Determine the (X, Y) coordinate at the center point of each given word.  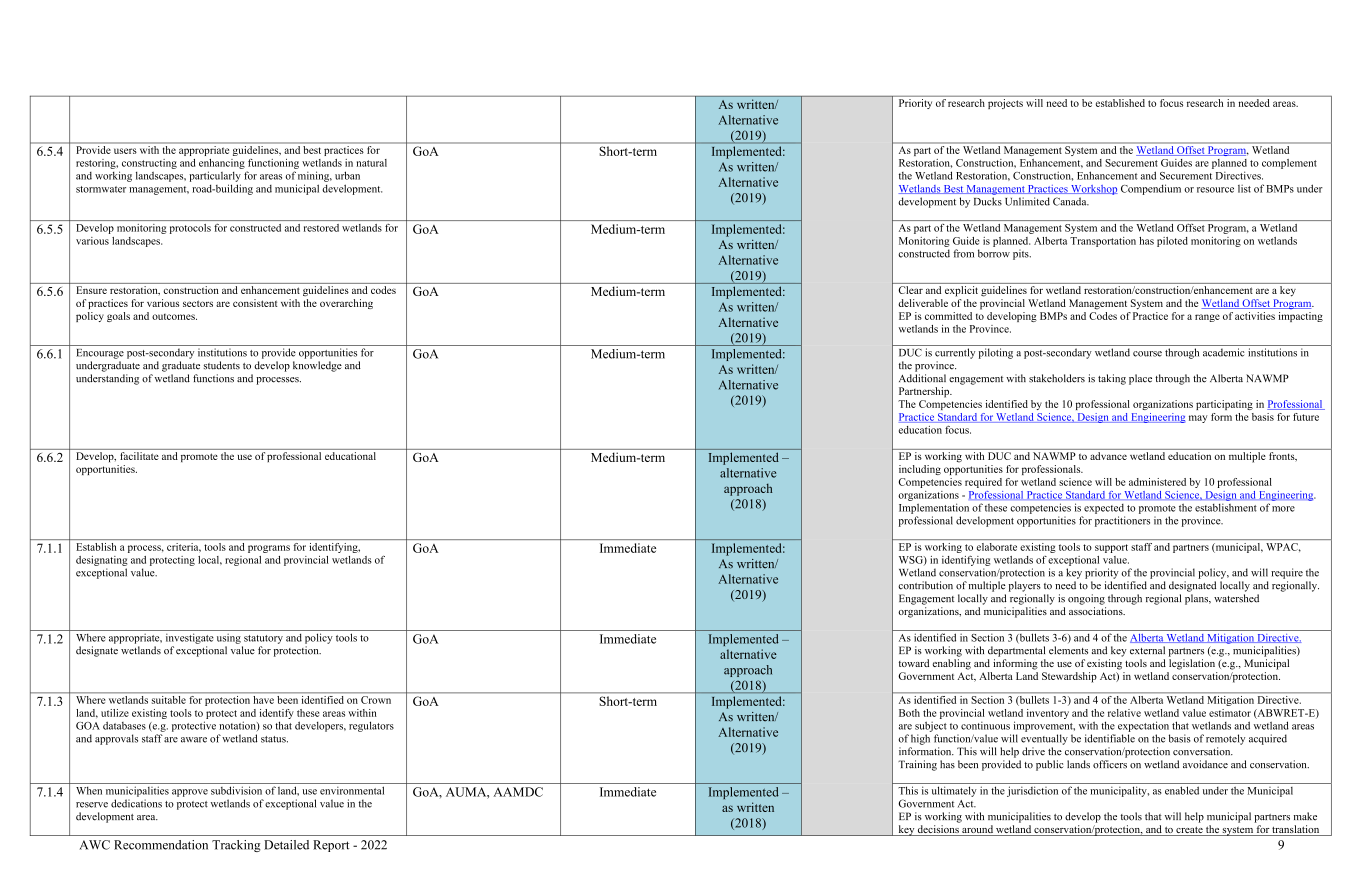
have (263, 698)
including (920, 470)
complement (1289, 164)
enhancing (222, 164)
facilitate (139, 456)
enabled (1182, 790)
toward (914, 663)
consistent (255, 303)
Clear (911, 290)
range (1207, 318)
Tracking (236, 846)
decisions (938, 830)
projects (1005, 102)
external (1147, 650)
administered (1157, 482)
